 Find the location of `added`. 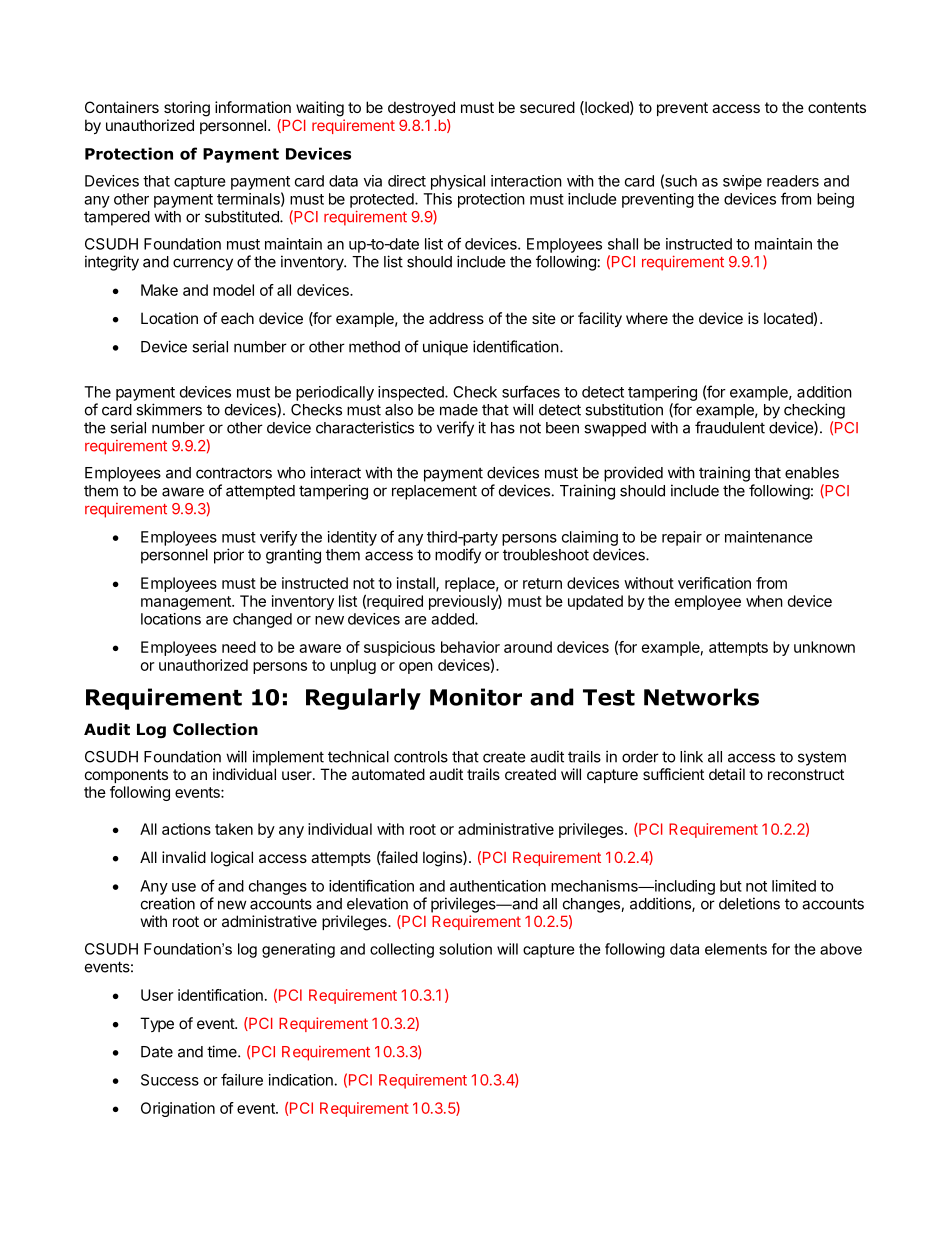

added is located at coordinates (453, 619).
